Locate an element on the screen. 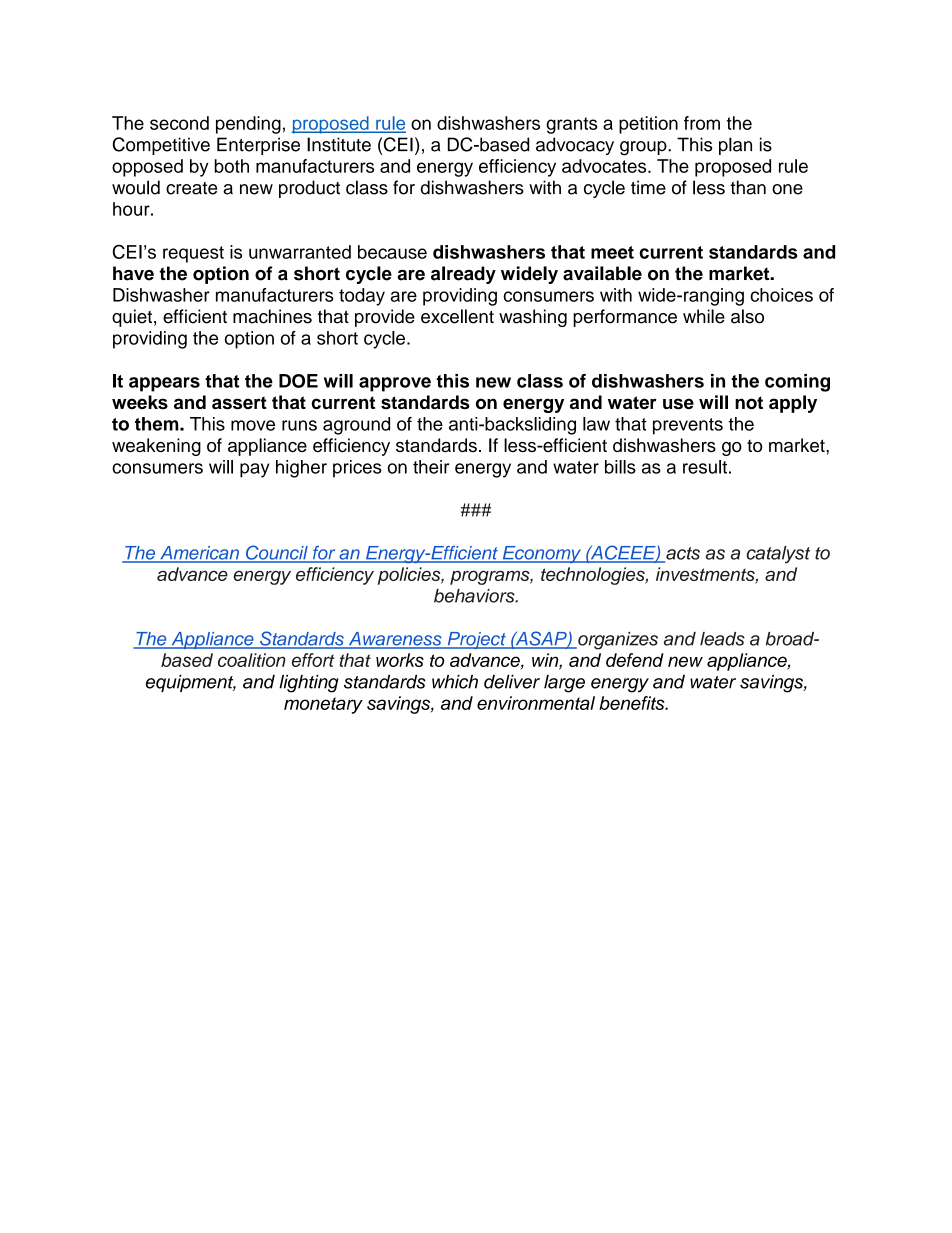 The width and height of the screenshot is (952, 1233). equipment is located at coordinates (191, 683).
